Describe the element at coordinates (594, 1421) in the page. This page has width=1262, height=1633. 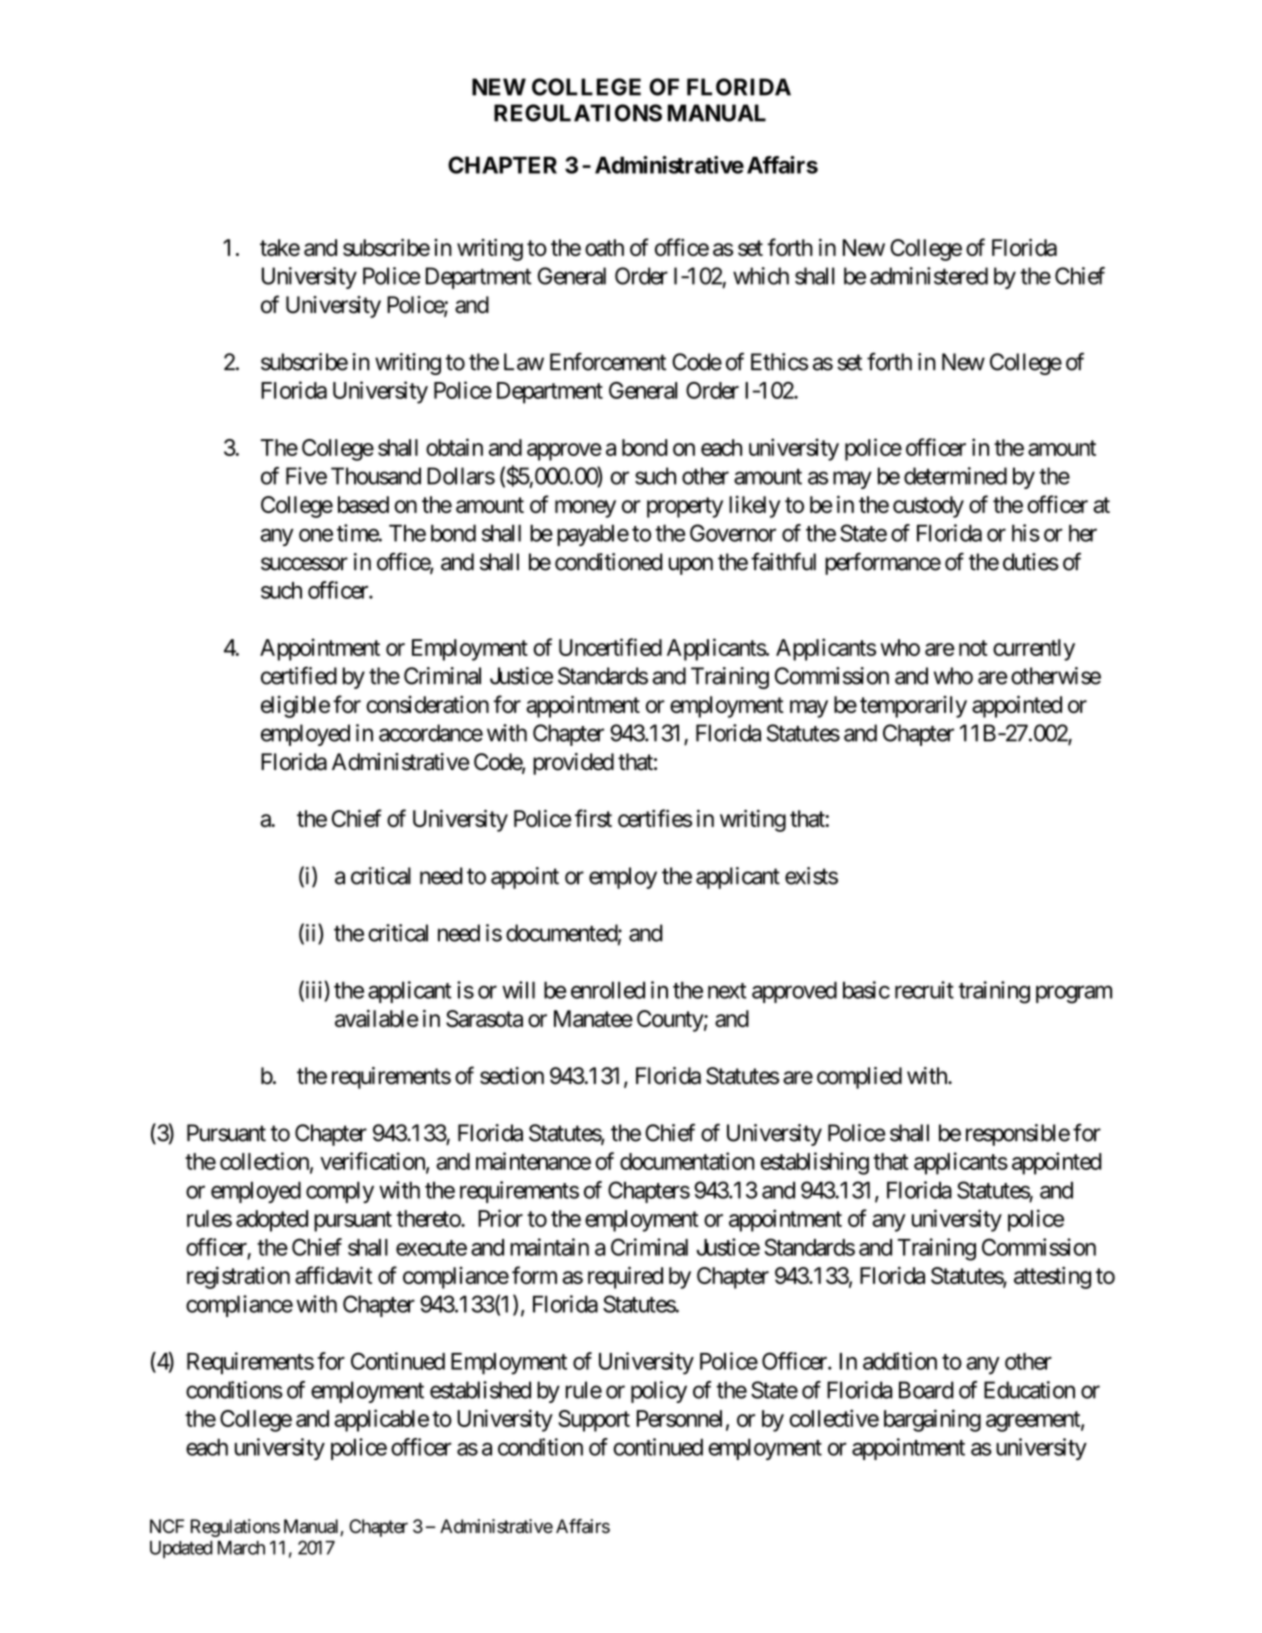
I see `Support` at that location.
